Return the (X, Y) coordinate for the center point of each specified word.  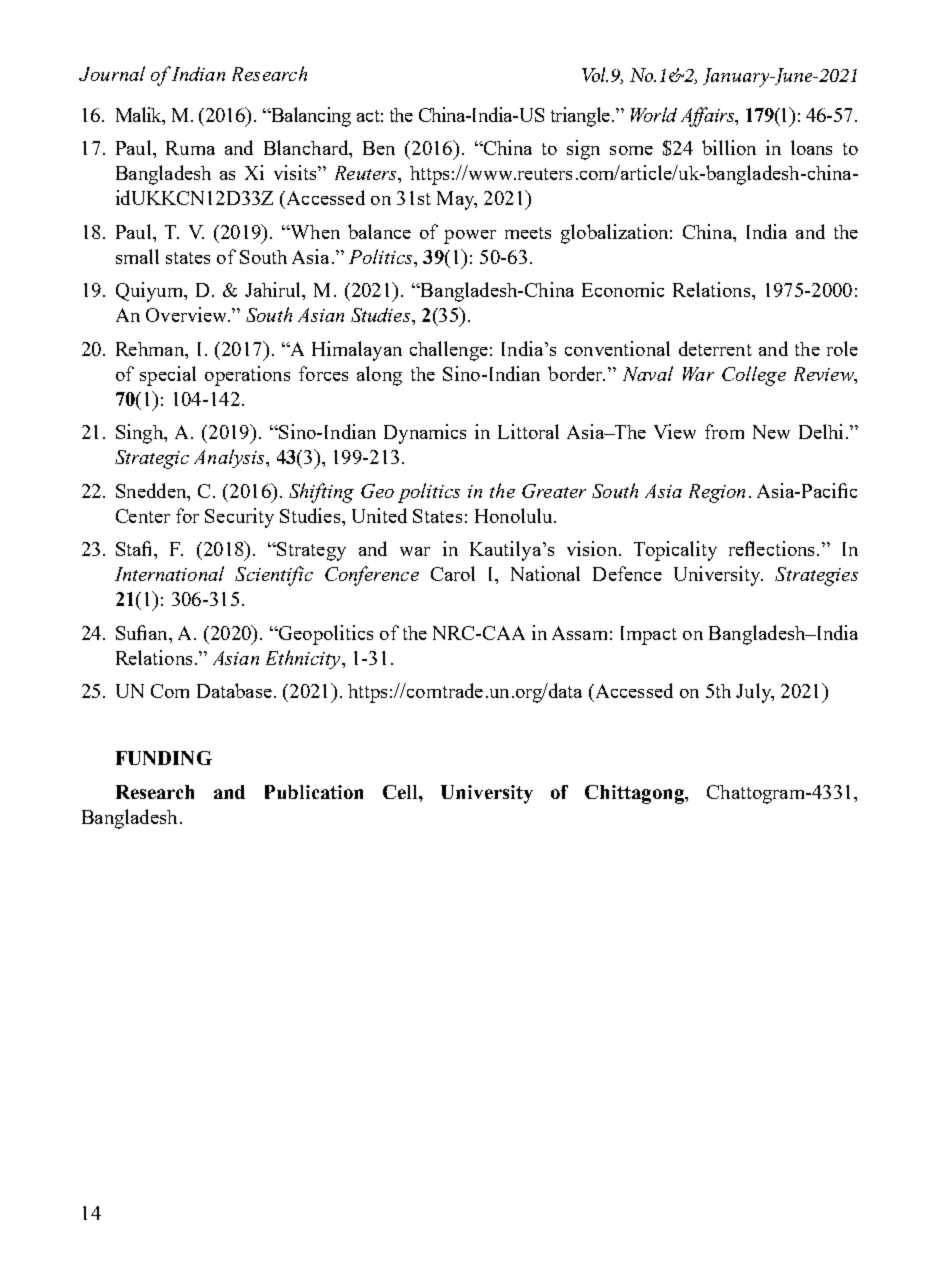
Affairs (709, 117)
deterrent (715, 348)
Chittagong (635, 794)
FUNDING (164, 758)
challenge (449, 351)
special (168, 376)
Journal (112, 73)
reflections (771, 548)
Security (239, 518)
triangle (580, 117)
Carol (453, 573)
